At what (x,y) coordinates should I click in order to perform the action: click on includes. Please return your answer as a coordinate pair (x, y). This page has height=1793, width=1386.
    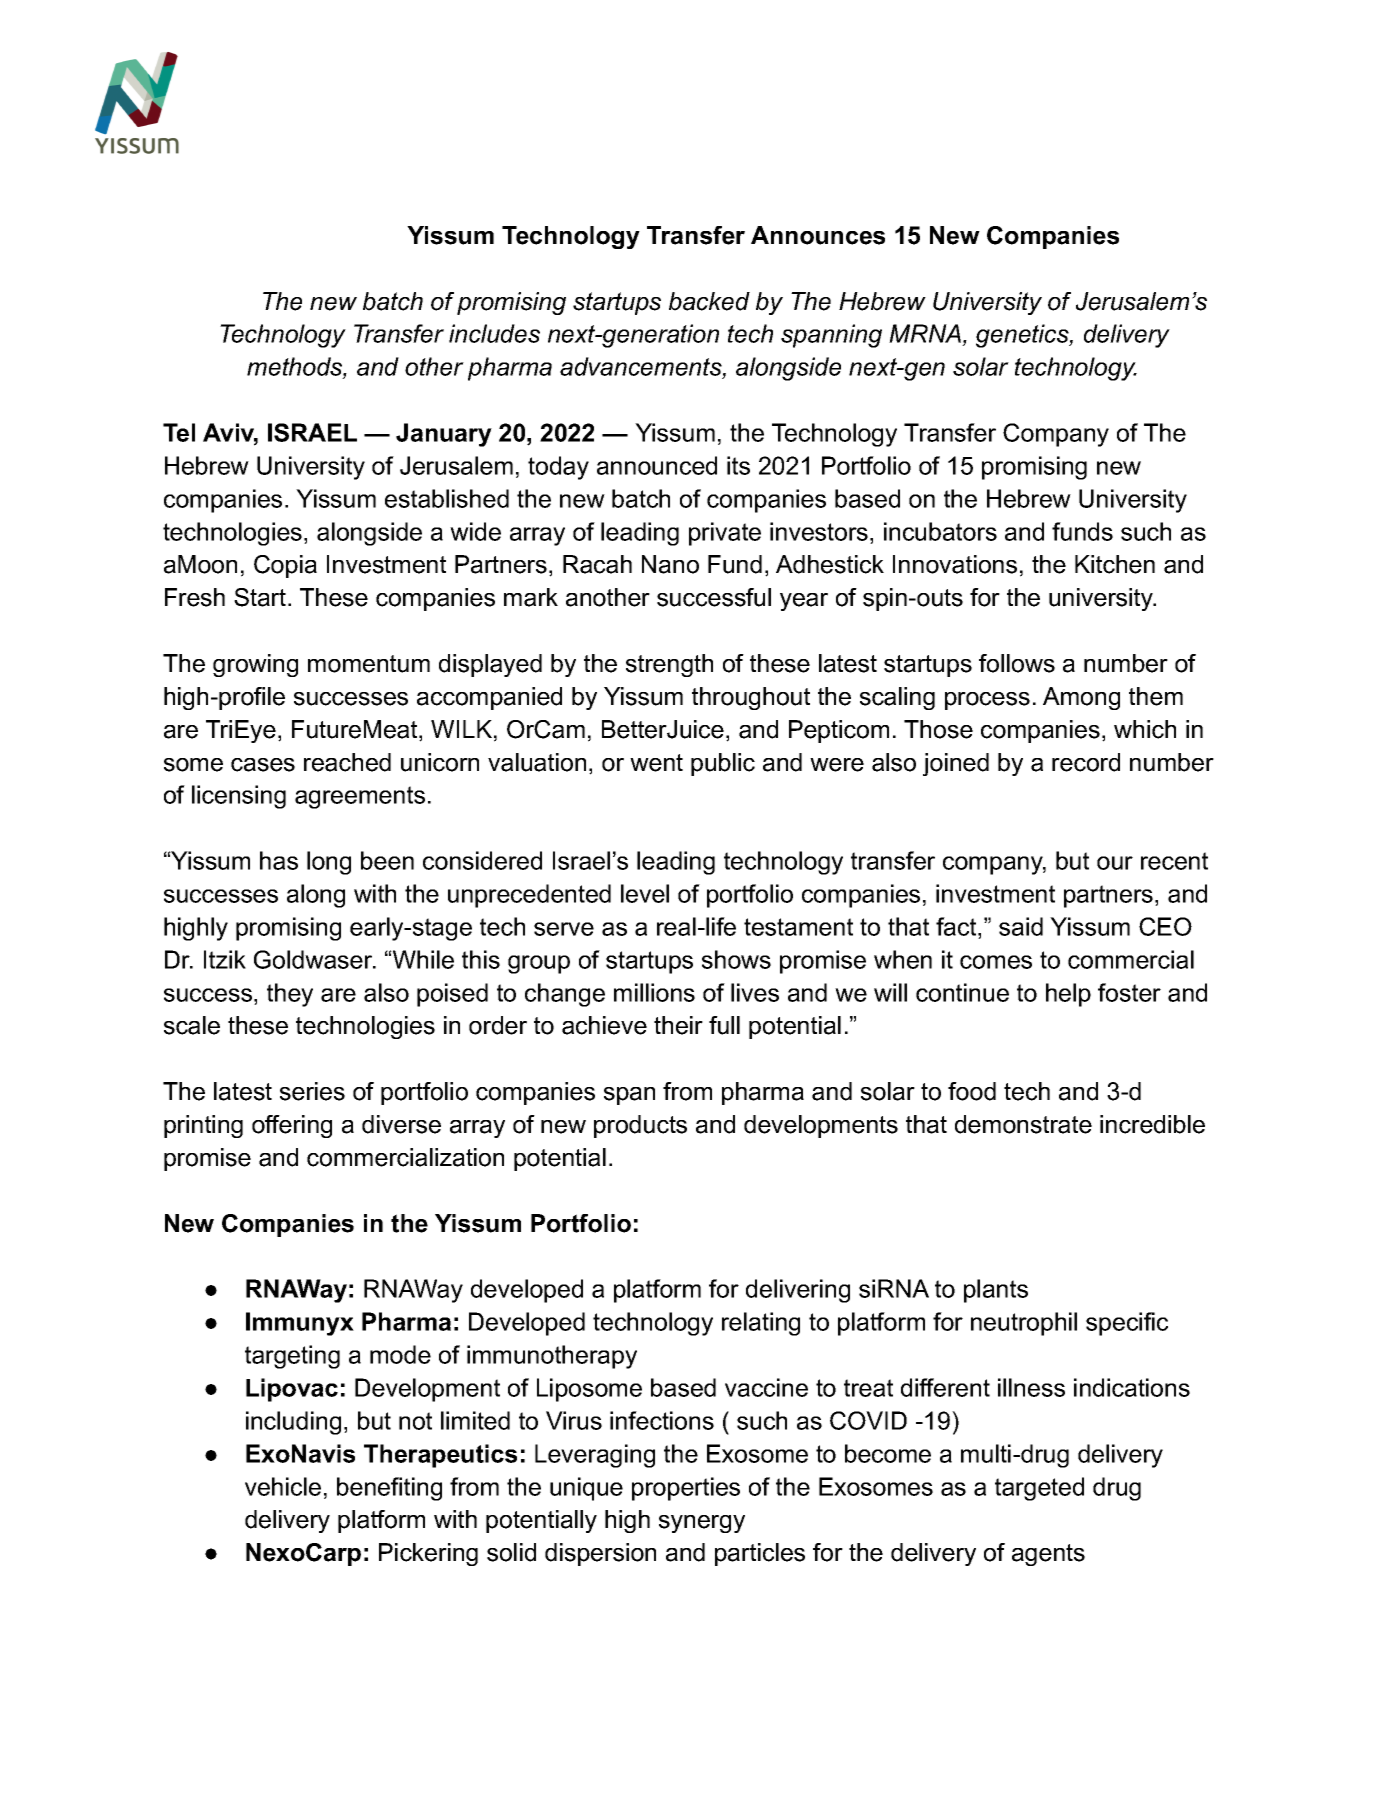
    Looking at the image, I should click on (494, 333).
